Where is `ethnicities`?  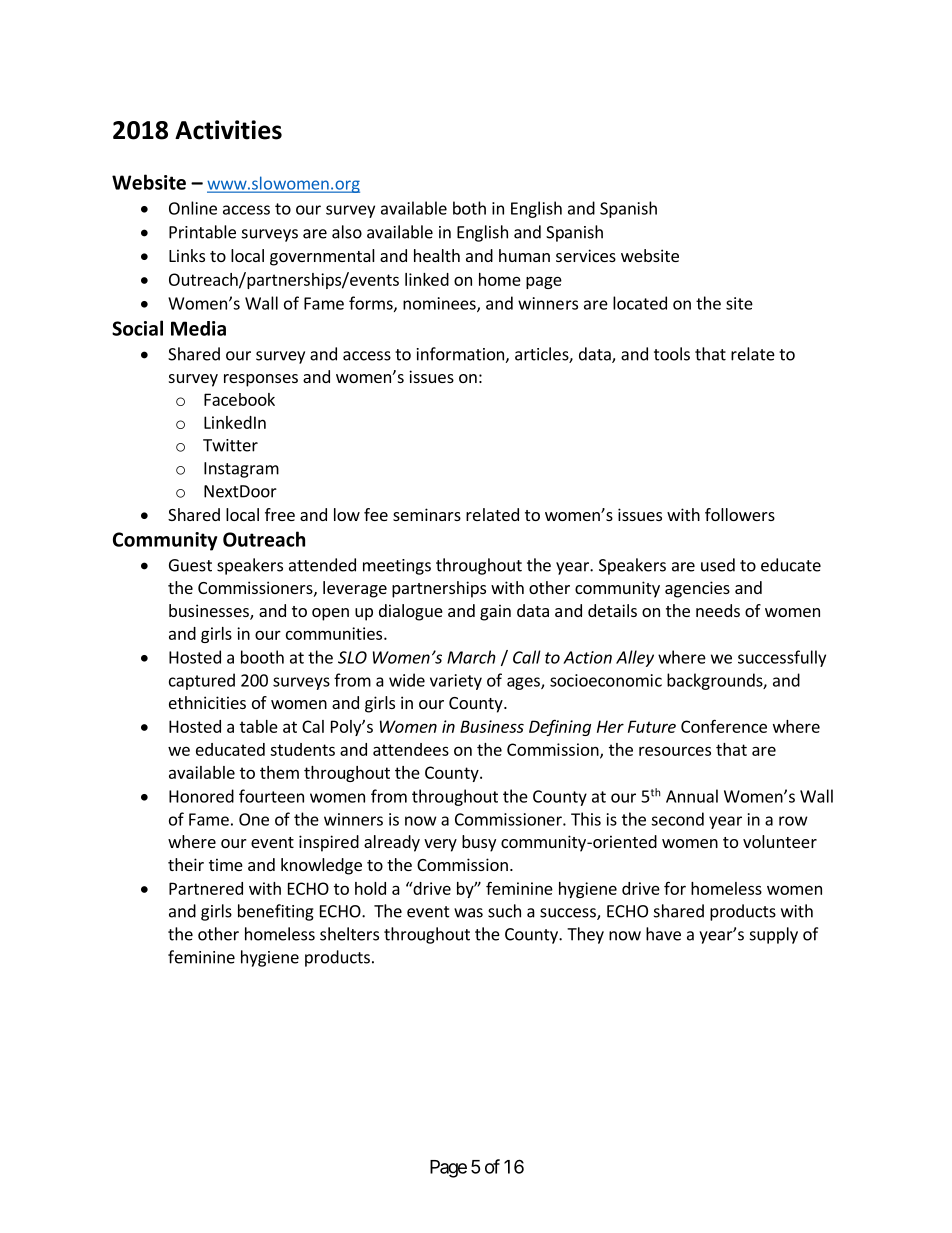
ethnicities is located at coordinates (207, 702).
